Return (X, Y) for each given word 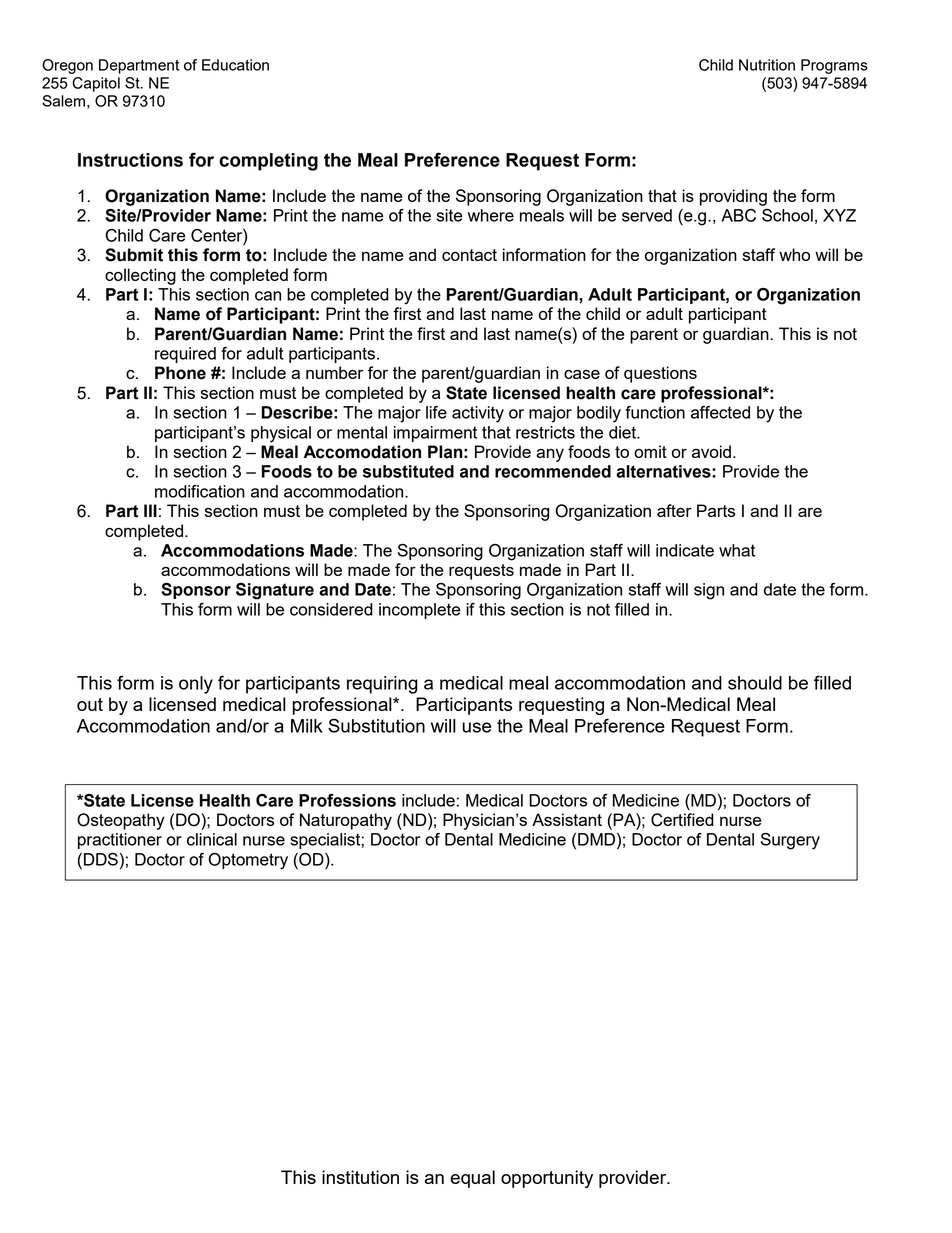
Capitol (96, 84)
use (476, 727)
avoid (711, 451)
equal (472, 1179)
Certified (682, 820)
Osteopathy (121, 821)
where (491, 215)
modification (200, 491)
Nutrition (767, 65)
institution (360, 1177)
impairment (435, 434)
